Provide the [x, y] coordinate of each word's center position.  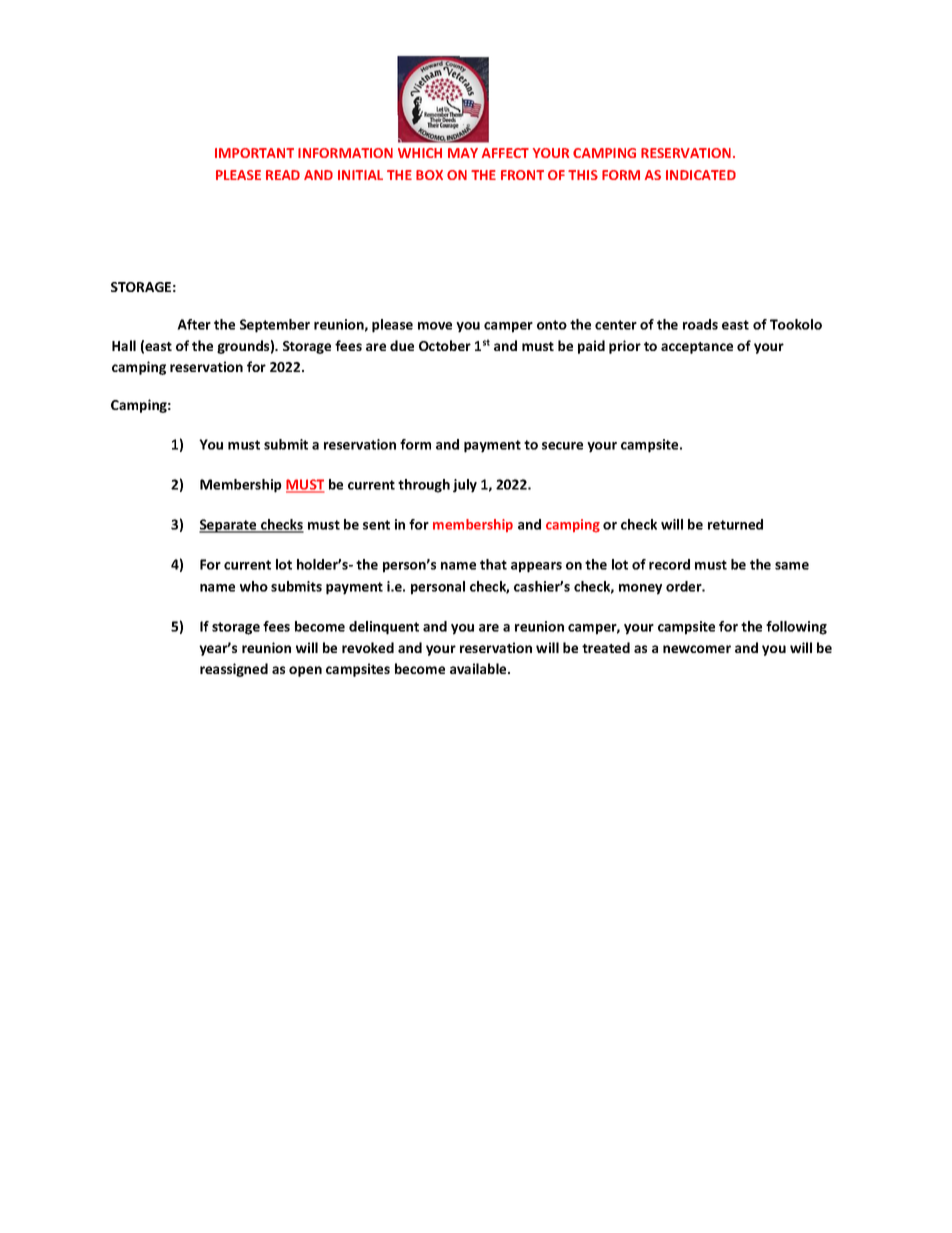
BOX [429, 175]
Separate [229, 526]
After [194, 324]
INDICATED [701, 175]
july [465, 486]
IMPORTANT [254, 153]
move [435, 326]
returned [735, 524]
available [479, 668]
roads [700, 324]
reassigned [234, 670]
